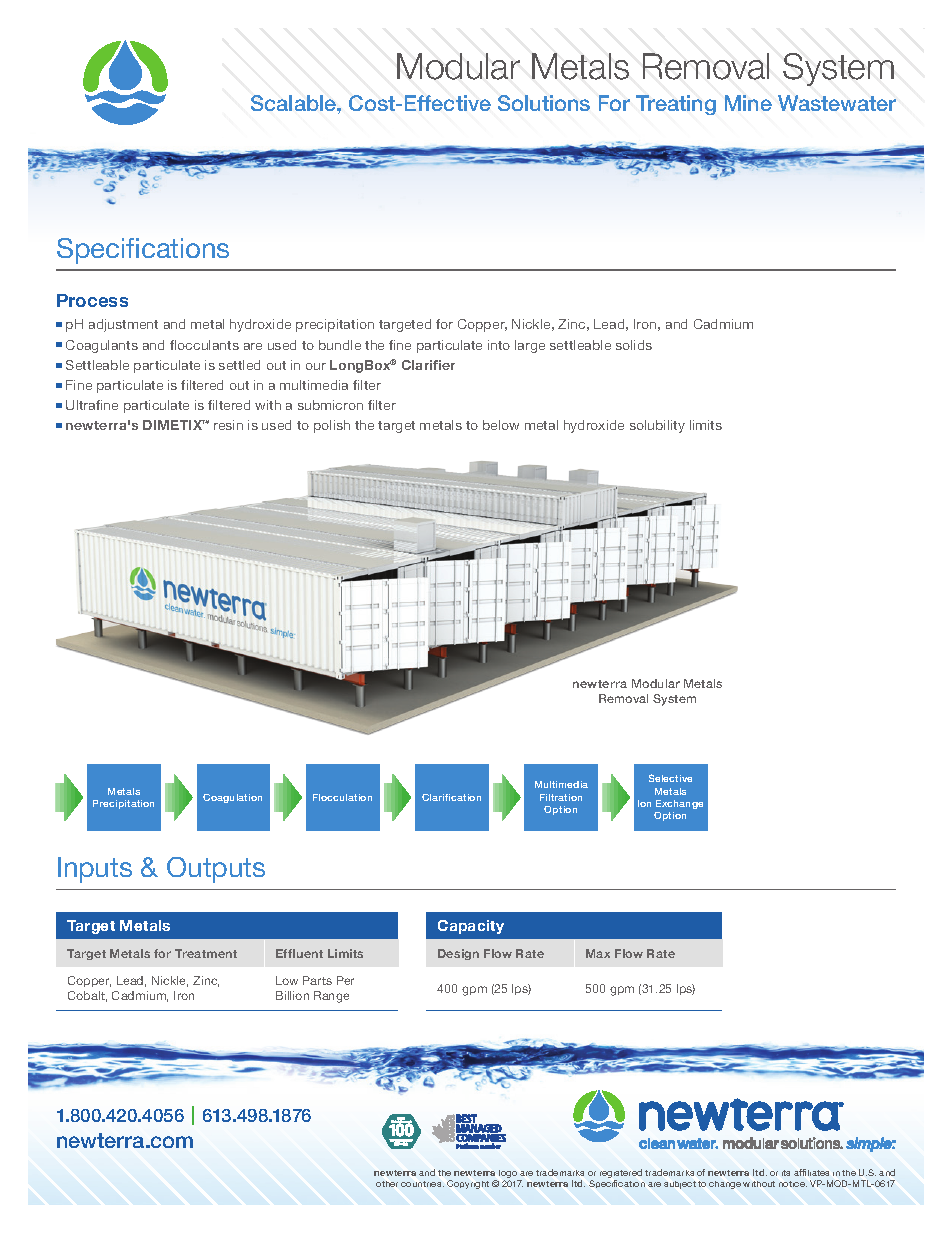  I want to click on below, so click(501, 425).
